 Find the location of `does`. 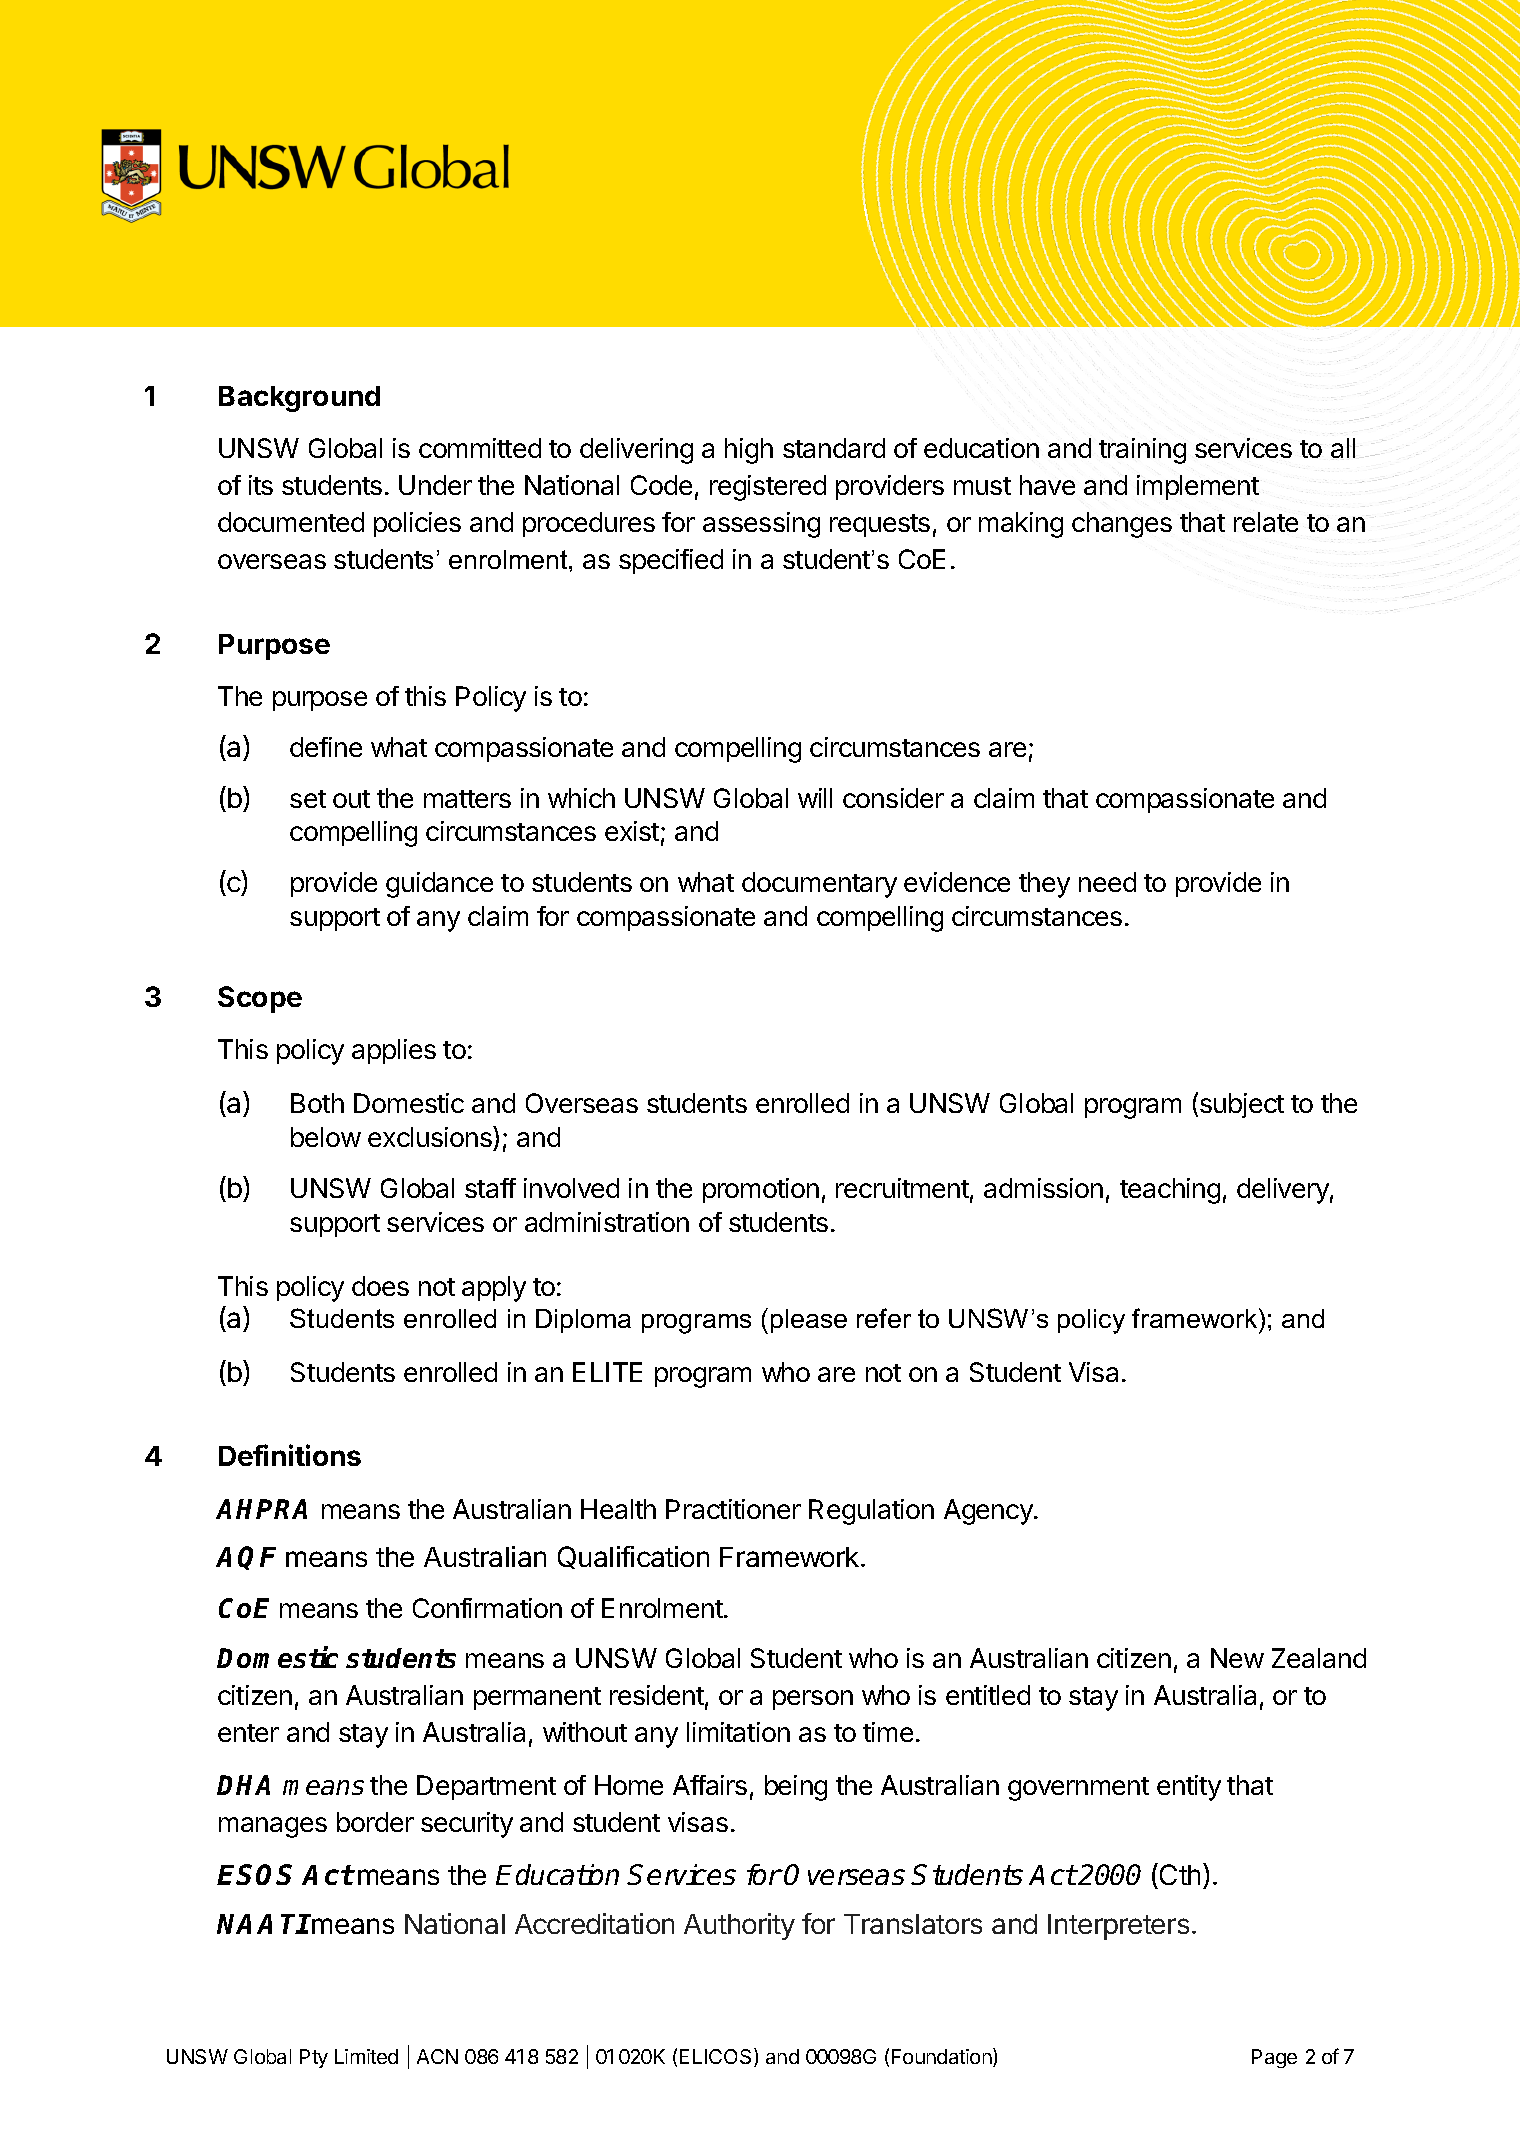

does is located at coordinates (380, 1286).
